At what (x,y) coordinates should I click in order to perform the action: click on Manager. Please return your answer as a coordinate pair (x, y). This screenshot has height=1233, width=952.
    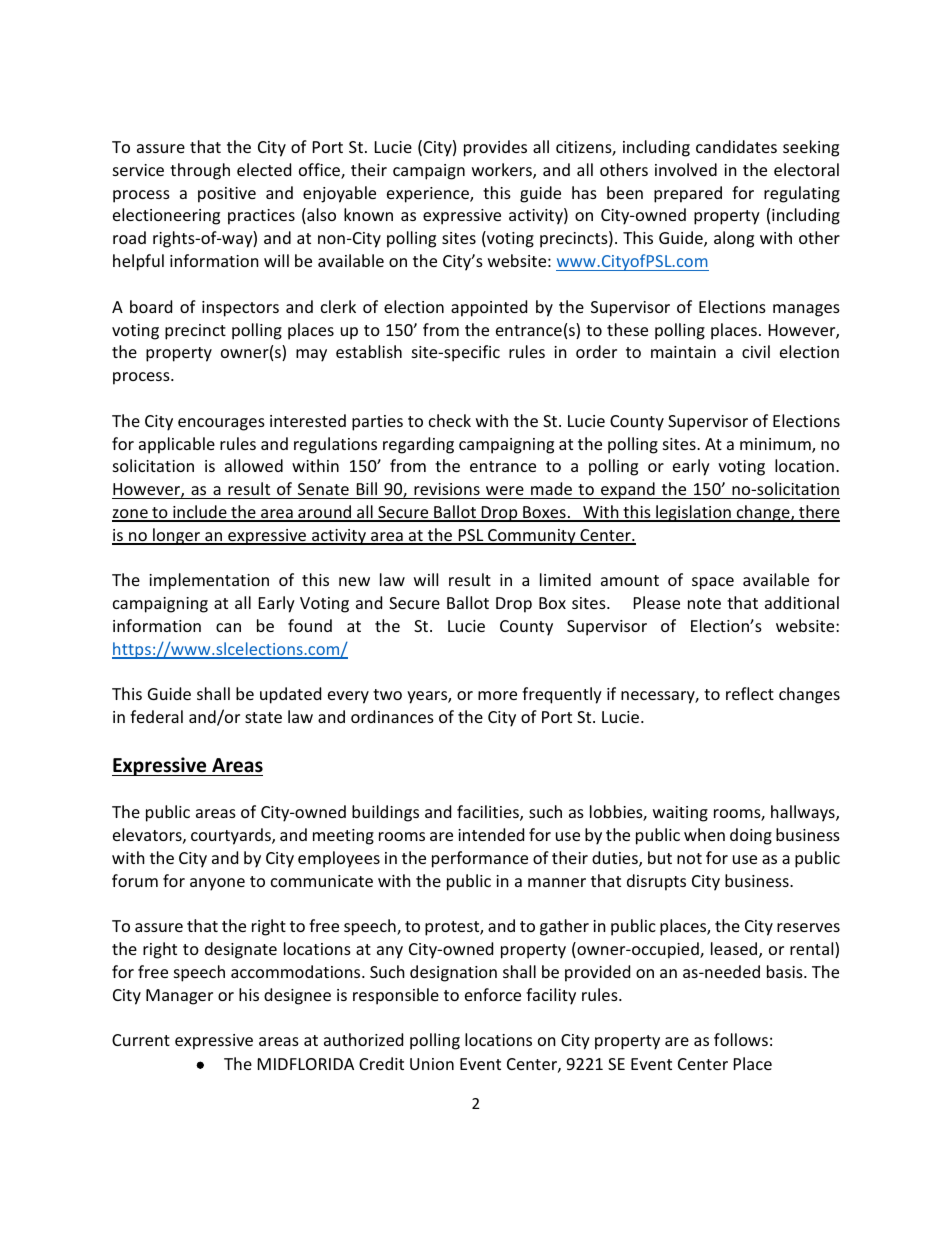
    Looking at the image, I should click on (179, 997).
